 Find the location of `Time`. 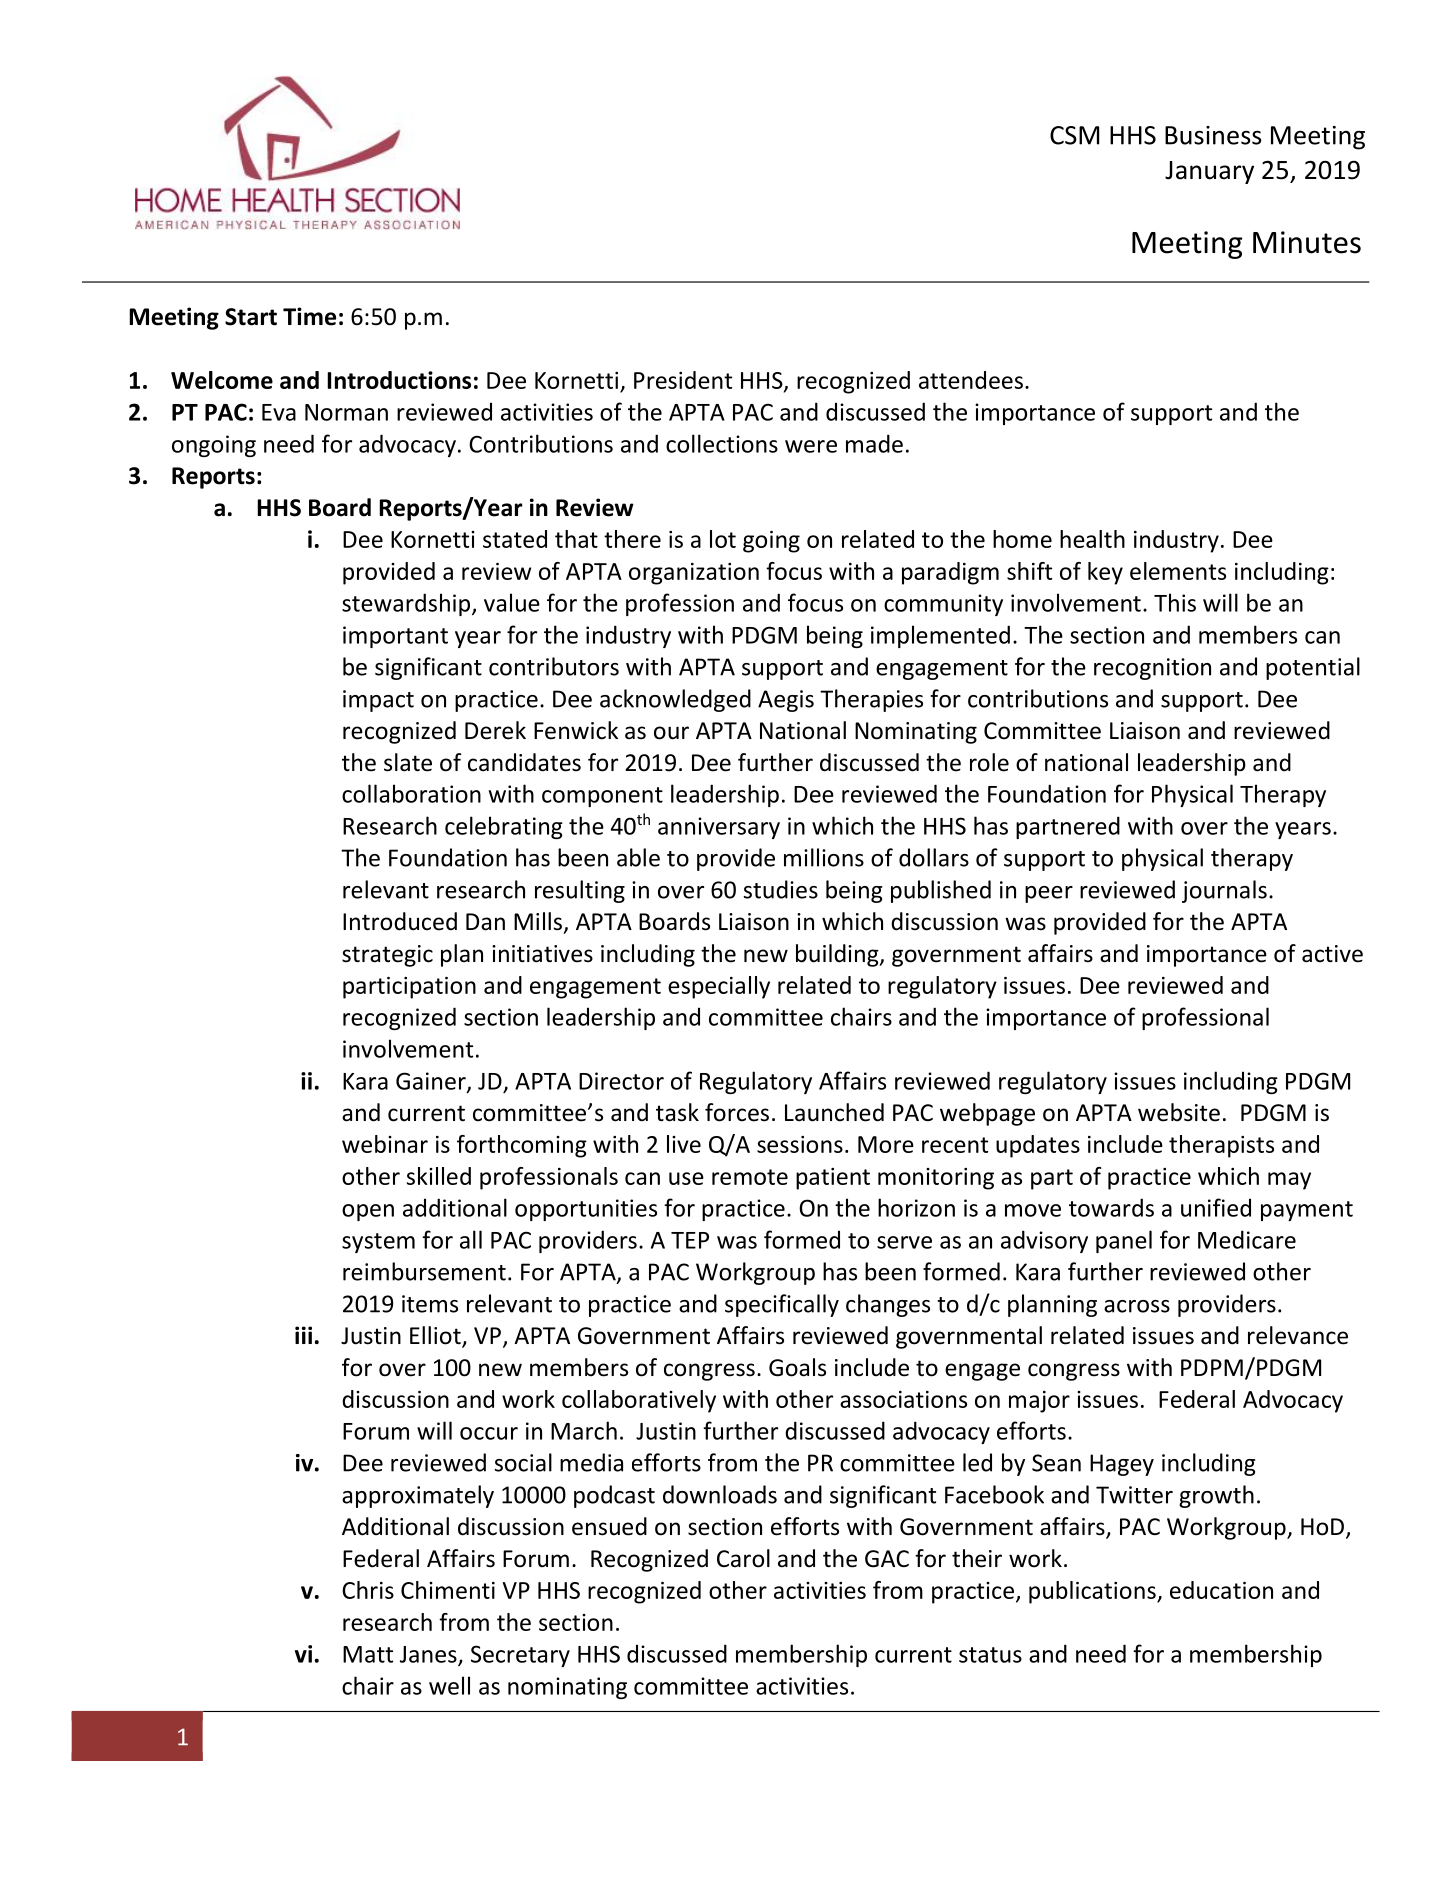

Time is located at coordinates (309, 316).
